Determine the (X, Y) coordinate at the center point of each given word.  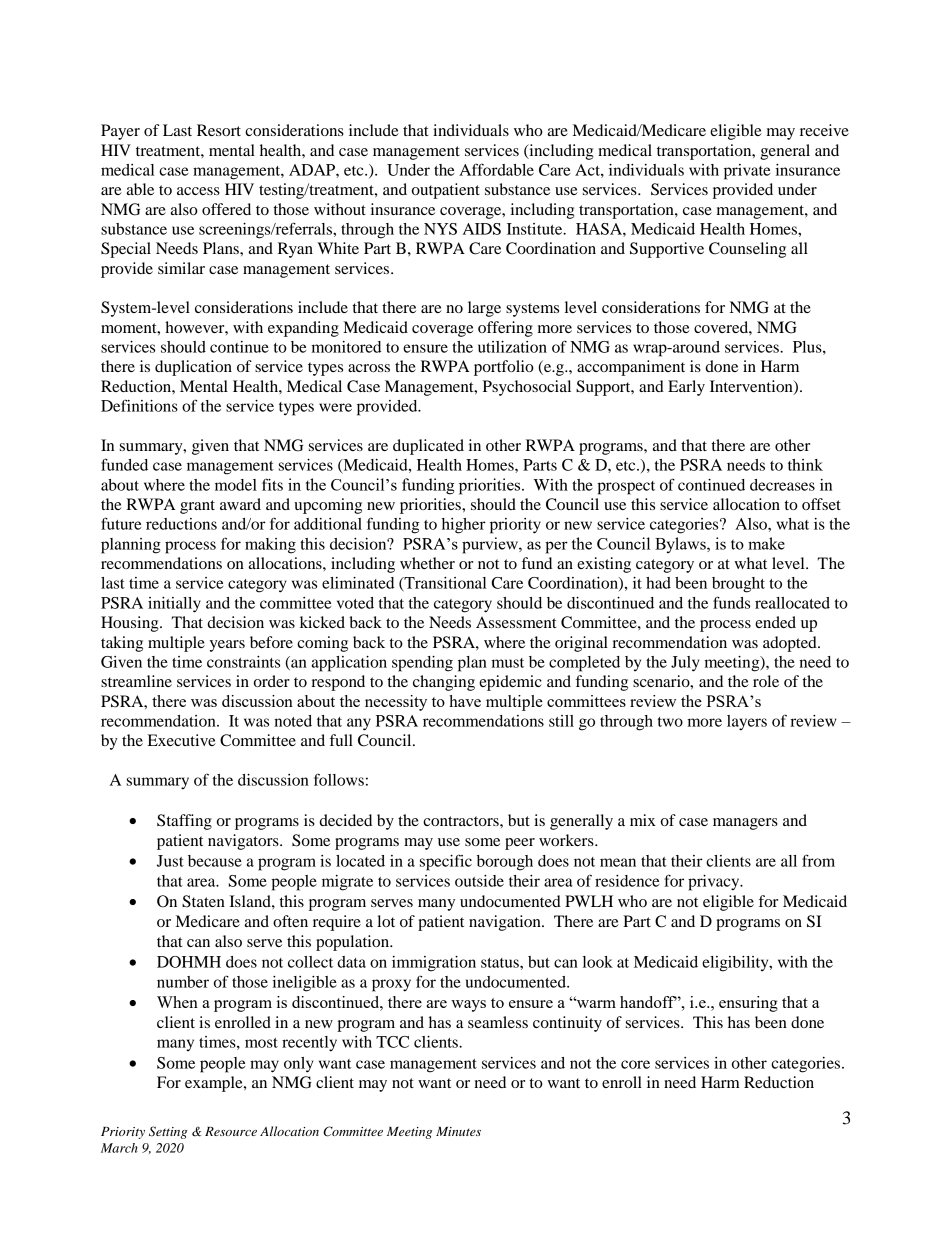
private (747, 172)
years (227, 646)
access (198, 191)
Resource (231, 1131)
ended (775, 622)
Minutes (458, 1131)
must (507, 663)
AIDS (482, 229)
